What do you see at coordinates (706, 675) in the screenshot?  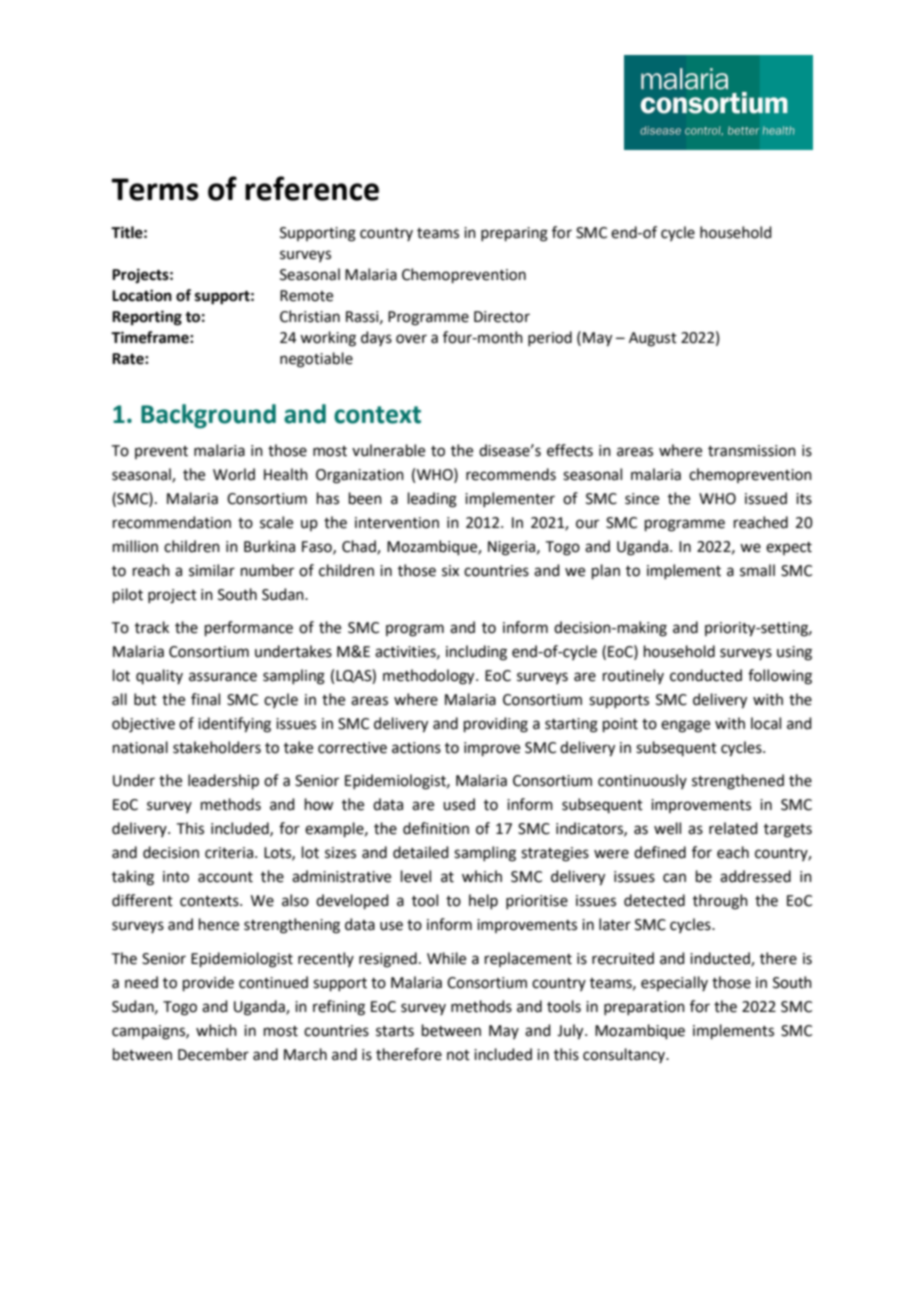 I see `conducted` at bounding box center [706, 675].
